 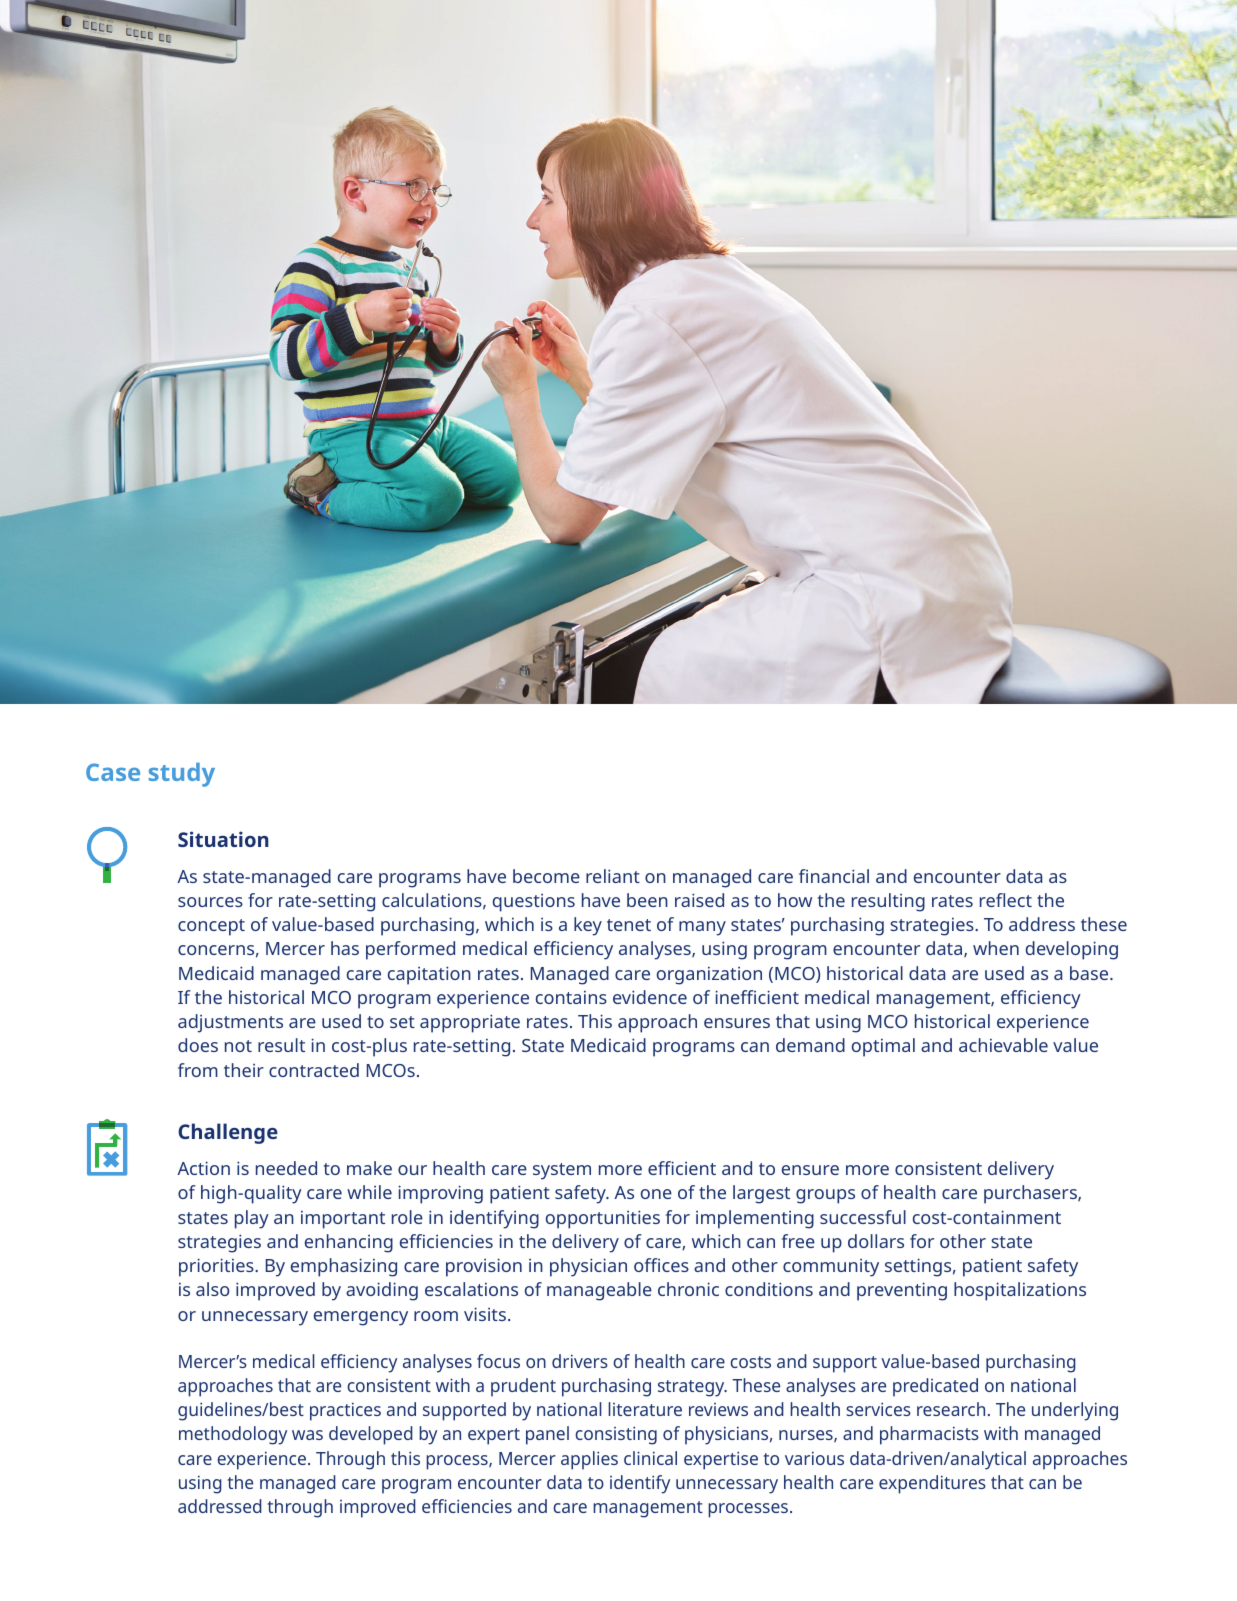 What do you see at coordinates (876, 1241) in the document?
I see `dollars` at bounding box center [876, 1241].
